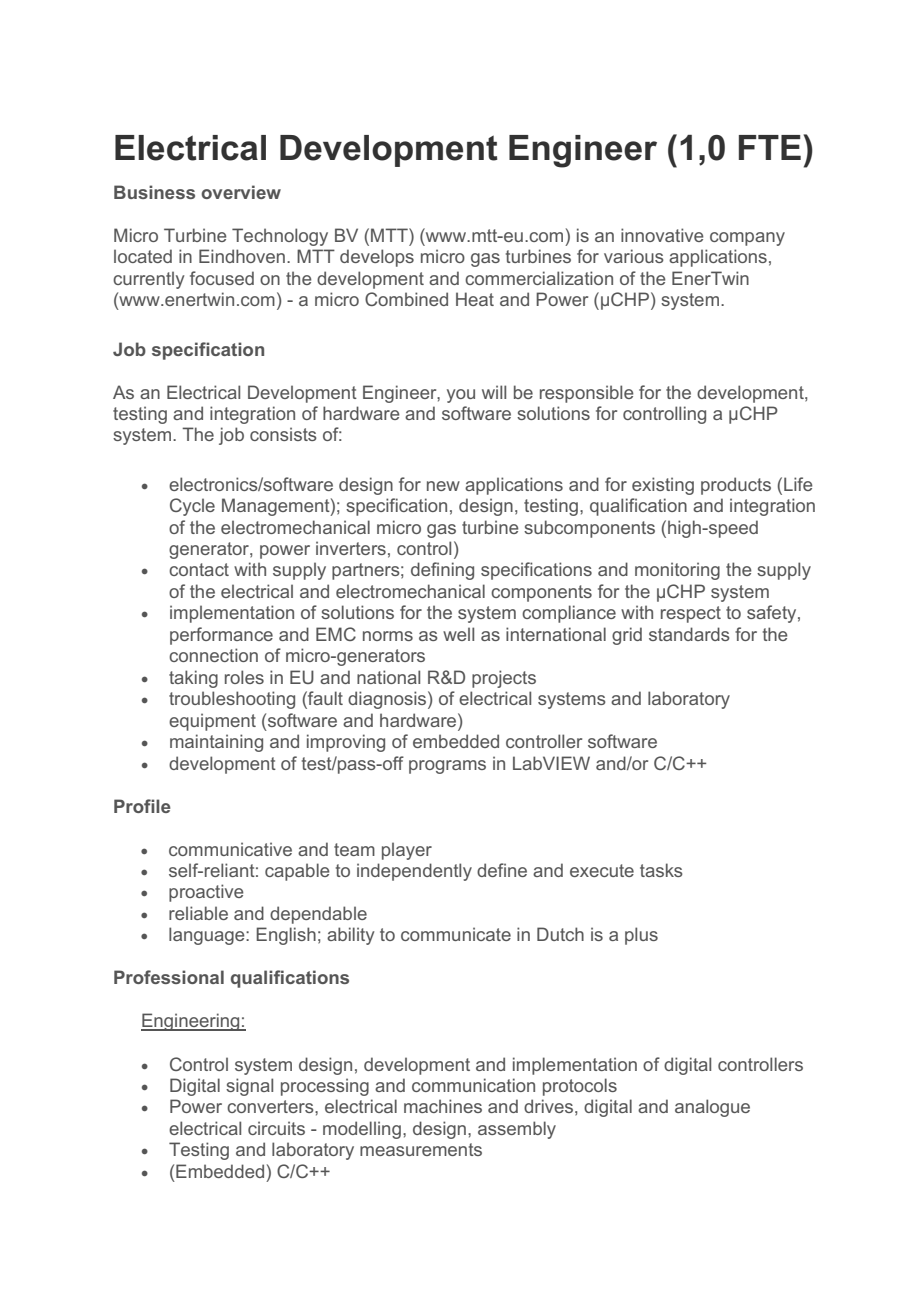 Image resolution: width=924 pixels, height=1308 pixels. What do you see at coordinates (283, 434) in the document?
I see `consists` at bounding box center [283, 434].
